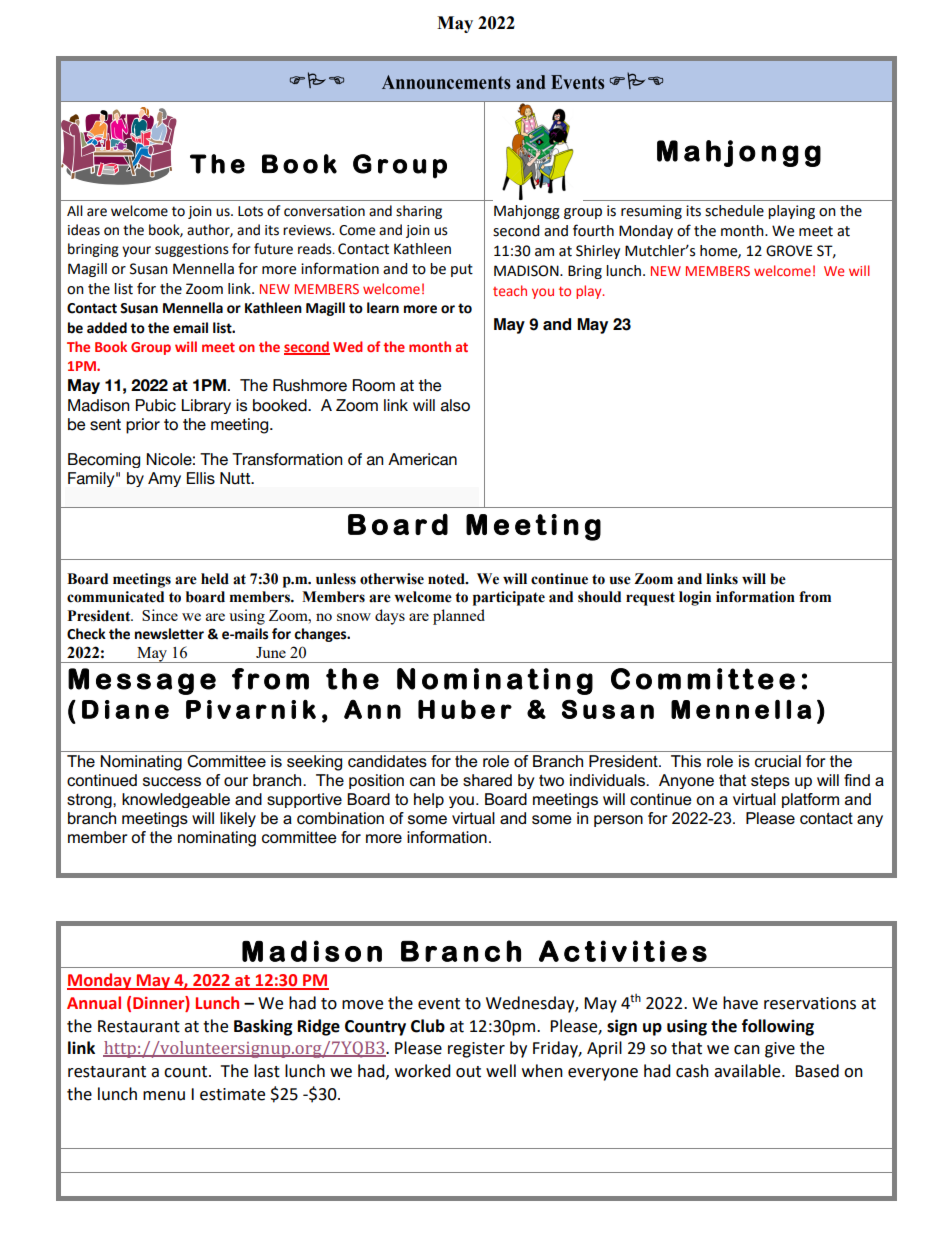 This page has height=1233, width=952. I want to click on available, so click(748, 1071).
